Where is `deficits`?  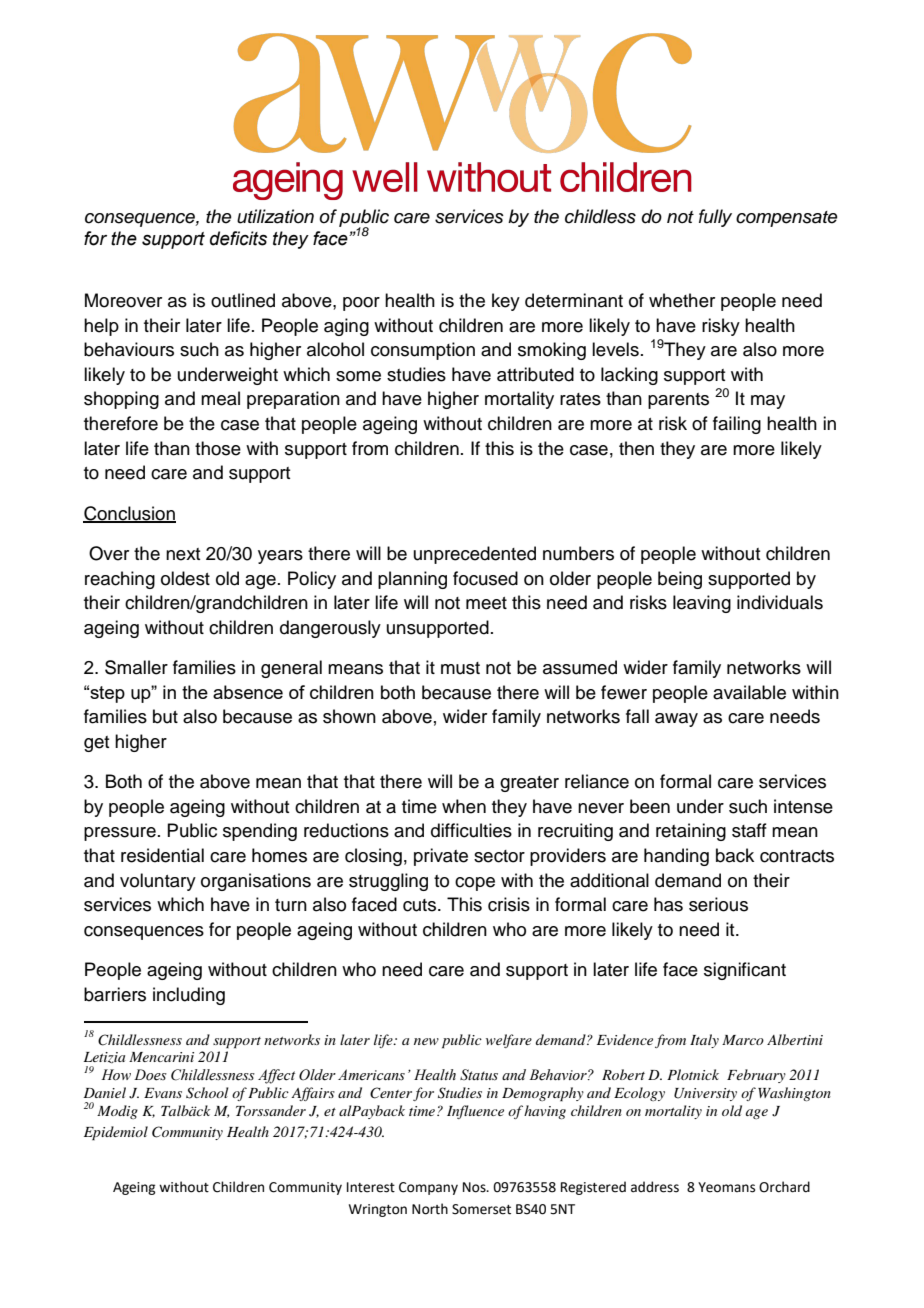 deficits is located at coordinates (238, 238).
